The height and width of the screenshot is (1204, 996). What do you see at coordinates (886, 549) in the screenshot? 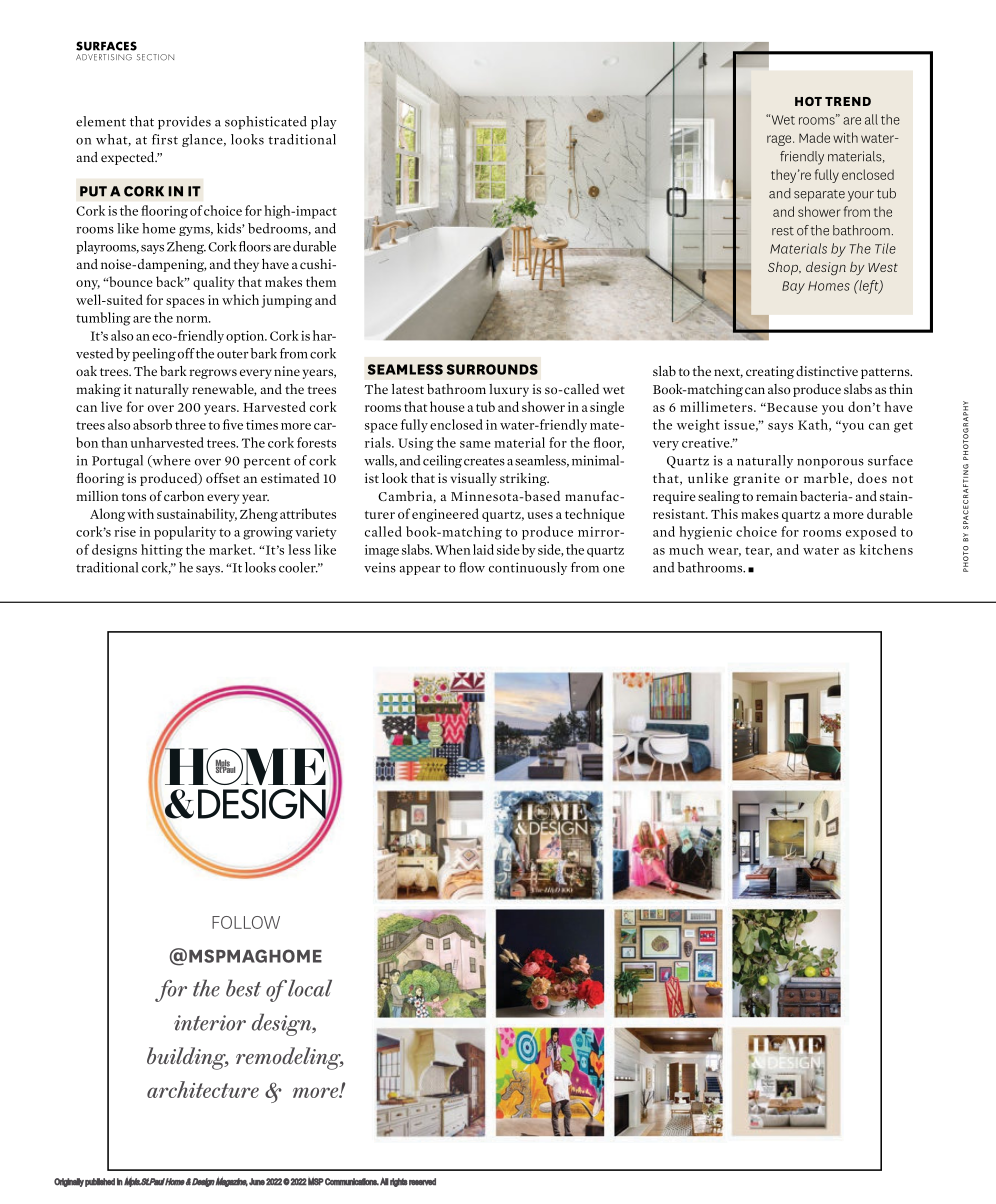
I see `kitchens` at bounding box center [886, 549].
